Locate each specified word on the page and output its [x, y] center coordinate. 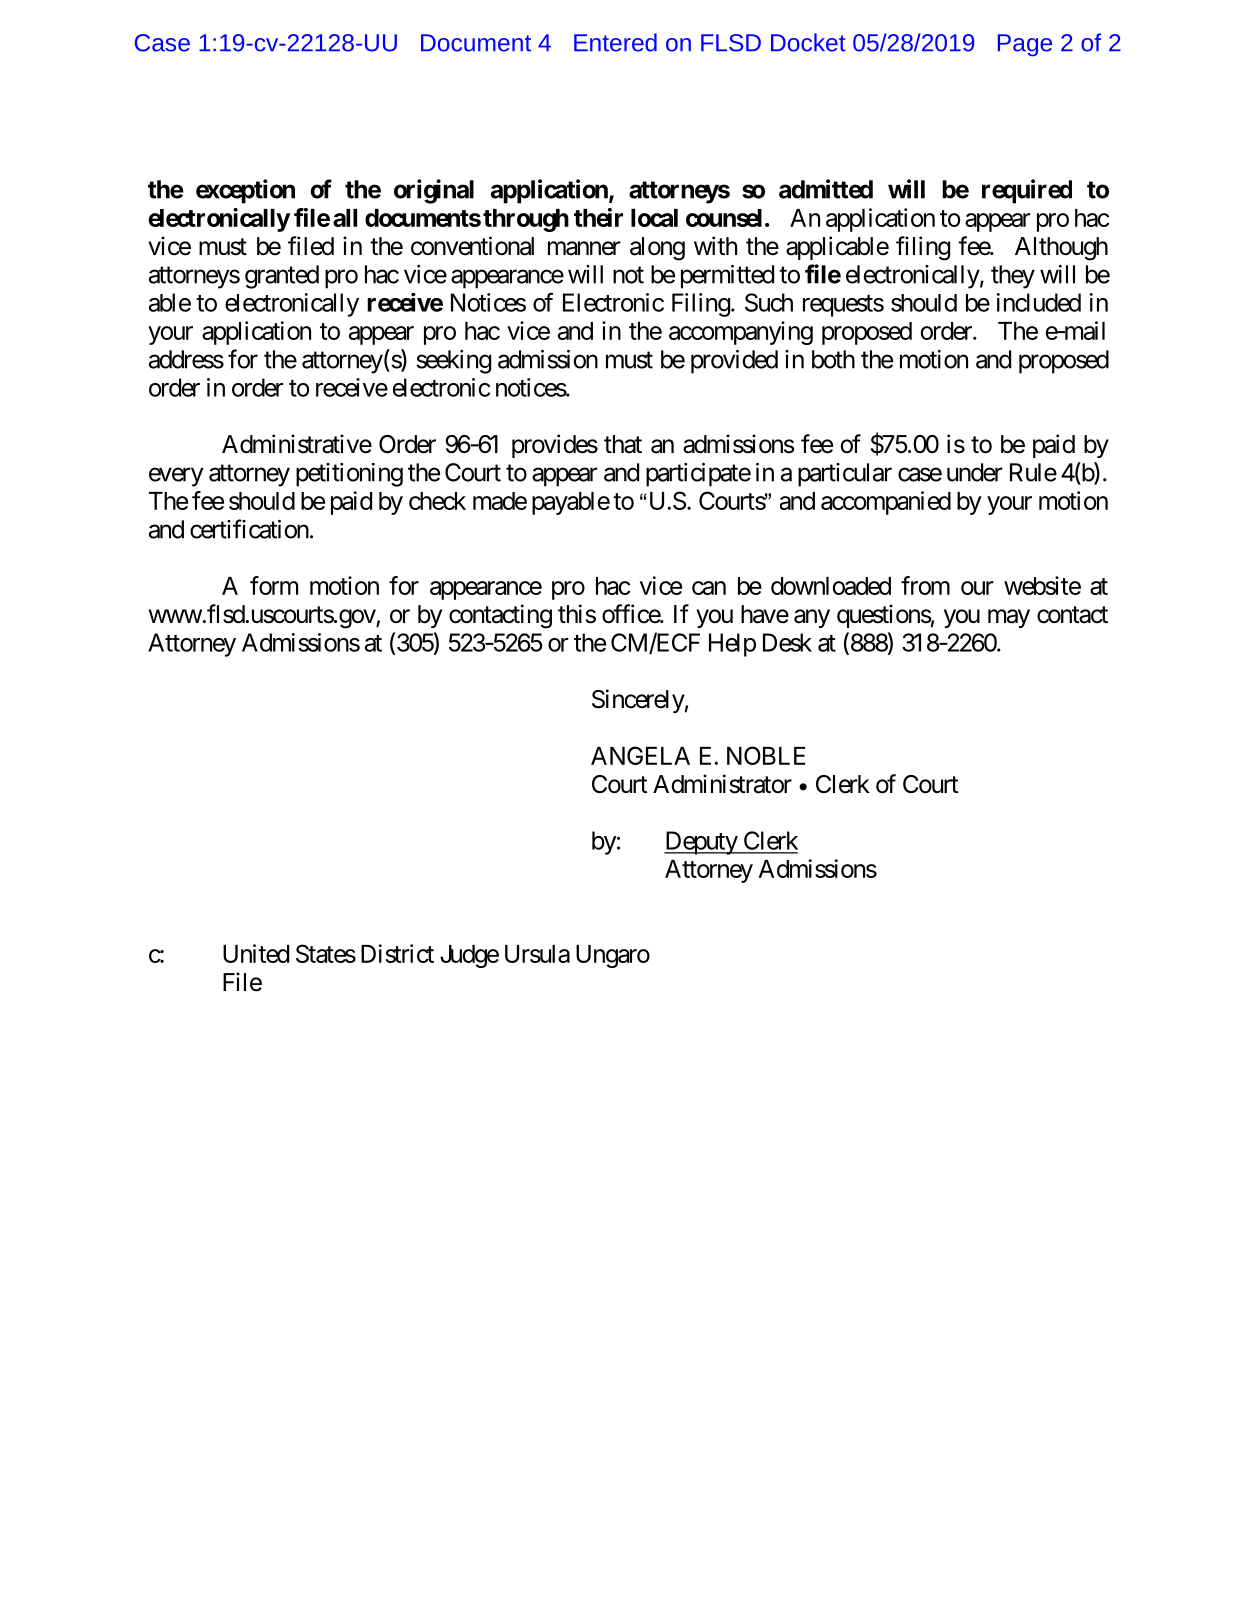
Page [1025, 45]
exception [245, 191]
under [975, 472]
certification [249, 529]
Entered [615, 42]
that [623, 444]
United [256, 953]
